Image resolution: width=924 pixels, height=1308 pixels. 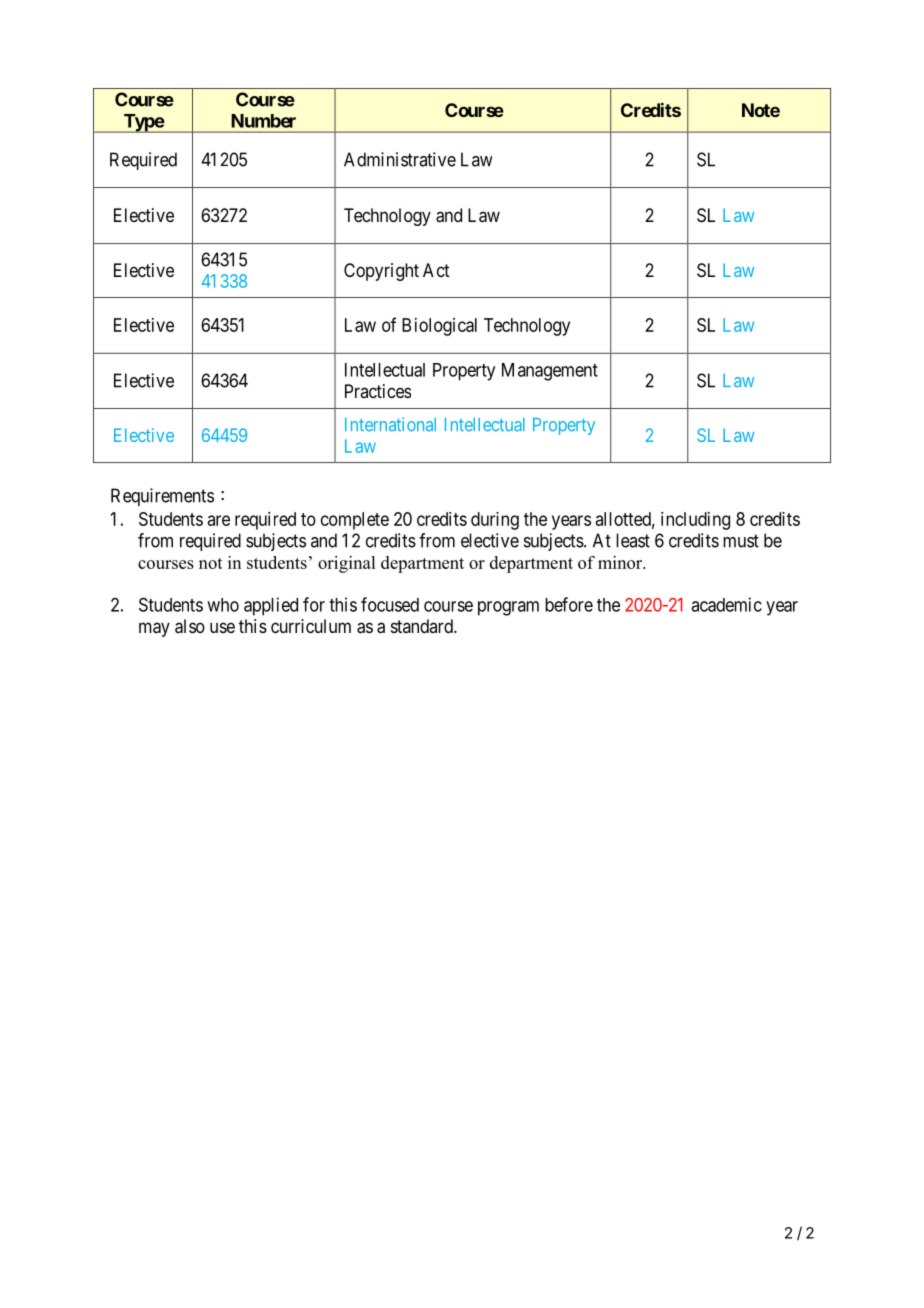 What do you see at coordinates (263, 121) in the page?
I see `Number` at bounding box center [263, 121].
